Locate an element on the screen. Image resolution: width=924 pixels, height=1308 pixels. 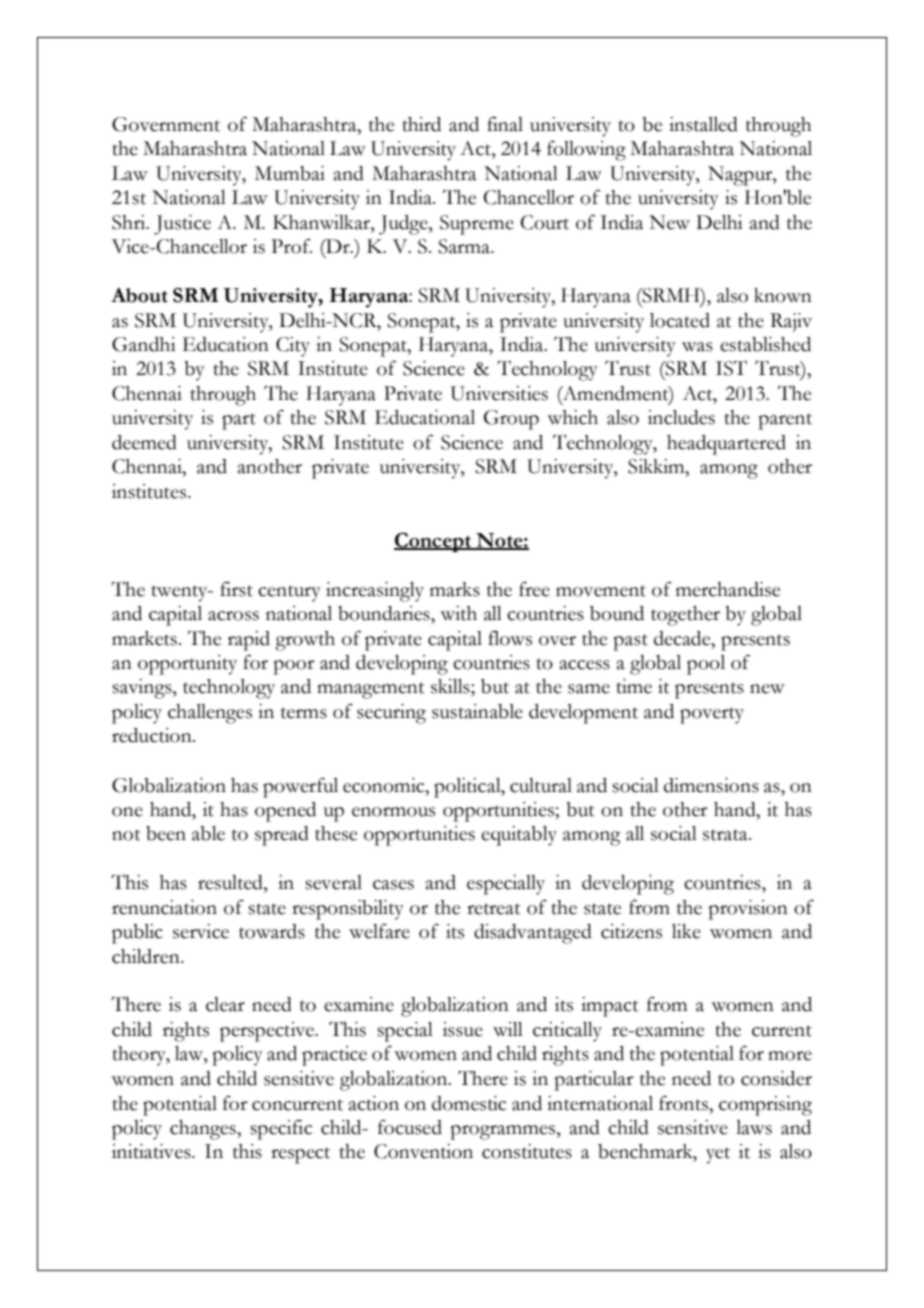
together is located at coordinates (685, 616).
